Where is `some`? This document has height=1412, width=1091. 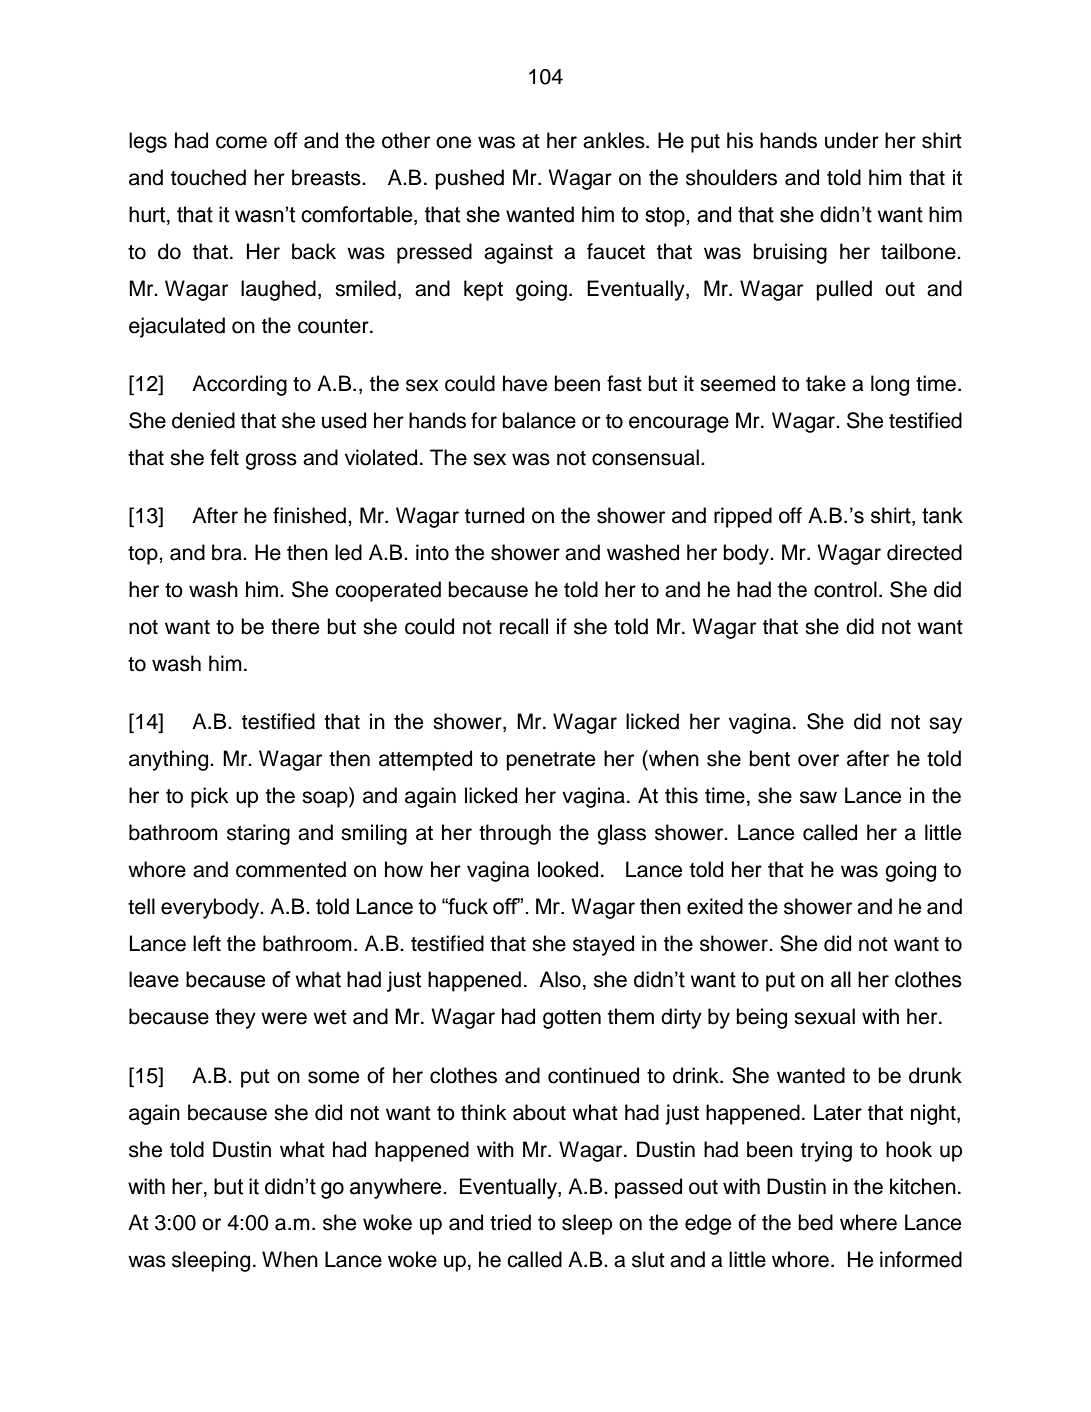
some is located at coordinates (333, 1077).
